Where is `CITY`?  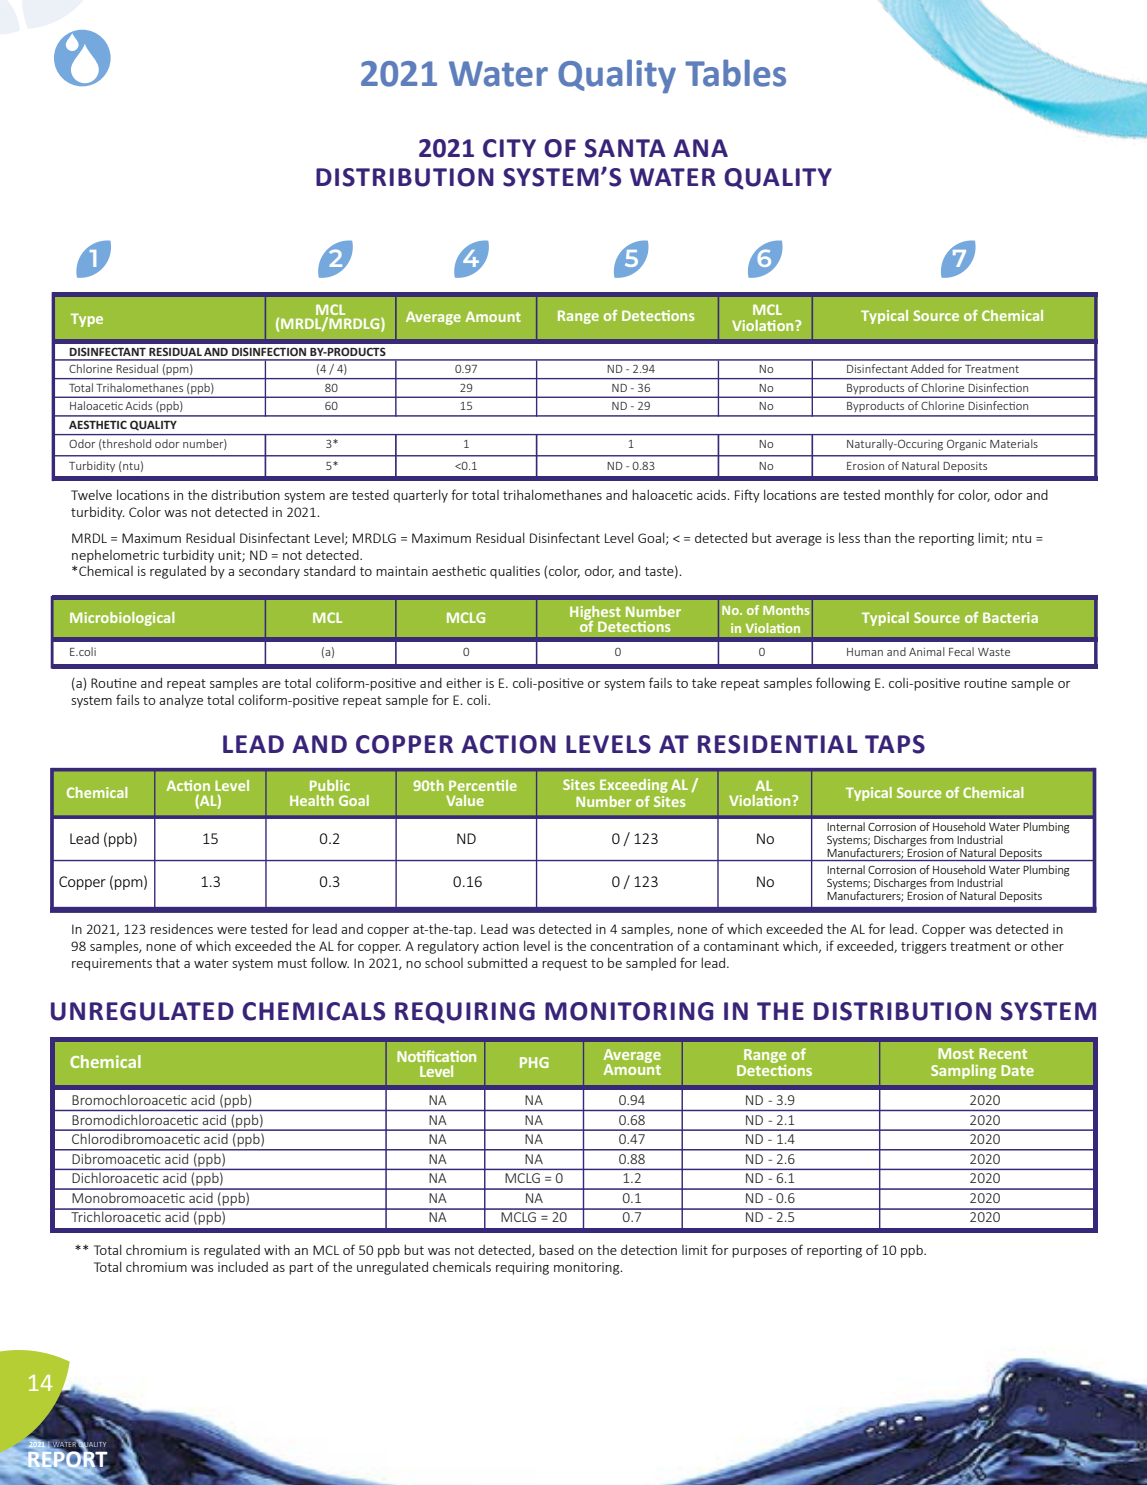
CITY is located at coordinates (509, 148).
